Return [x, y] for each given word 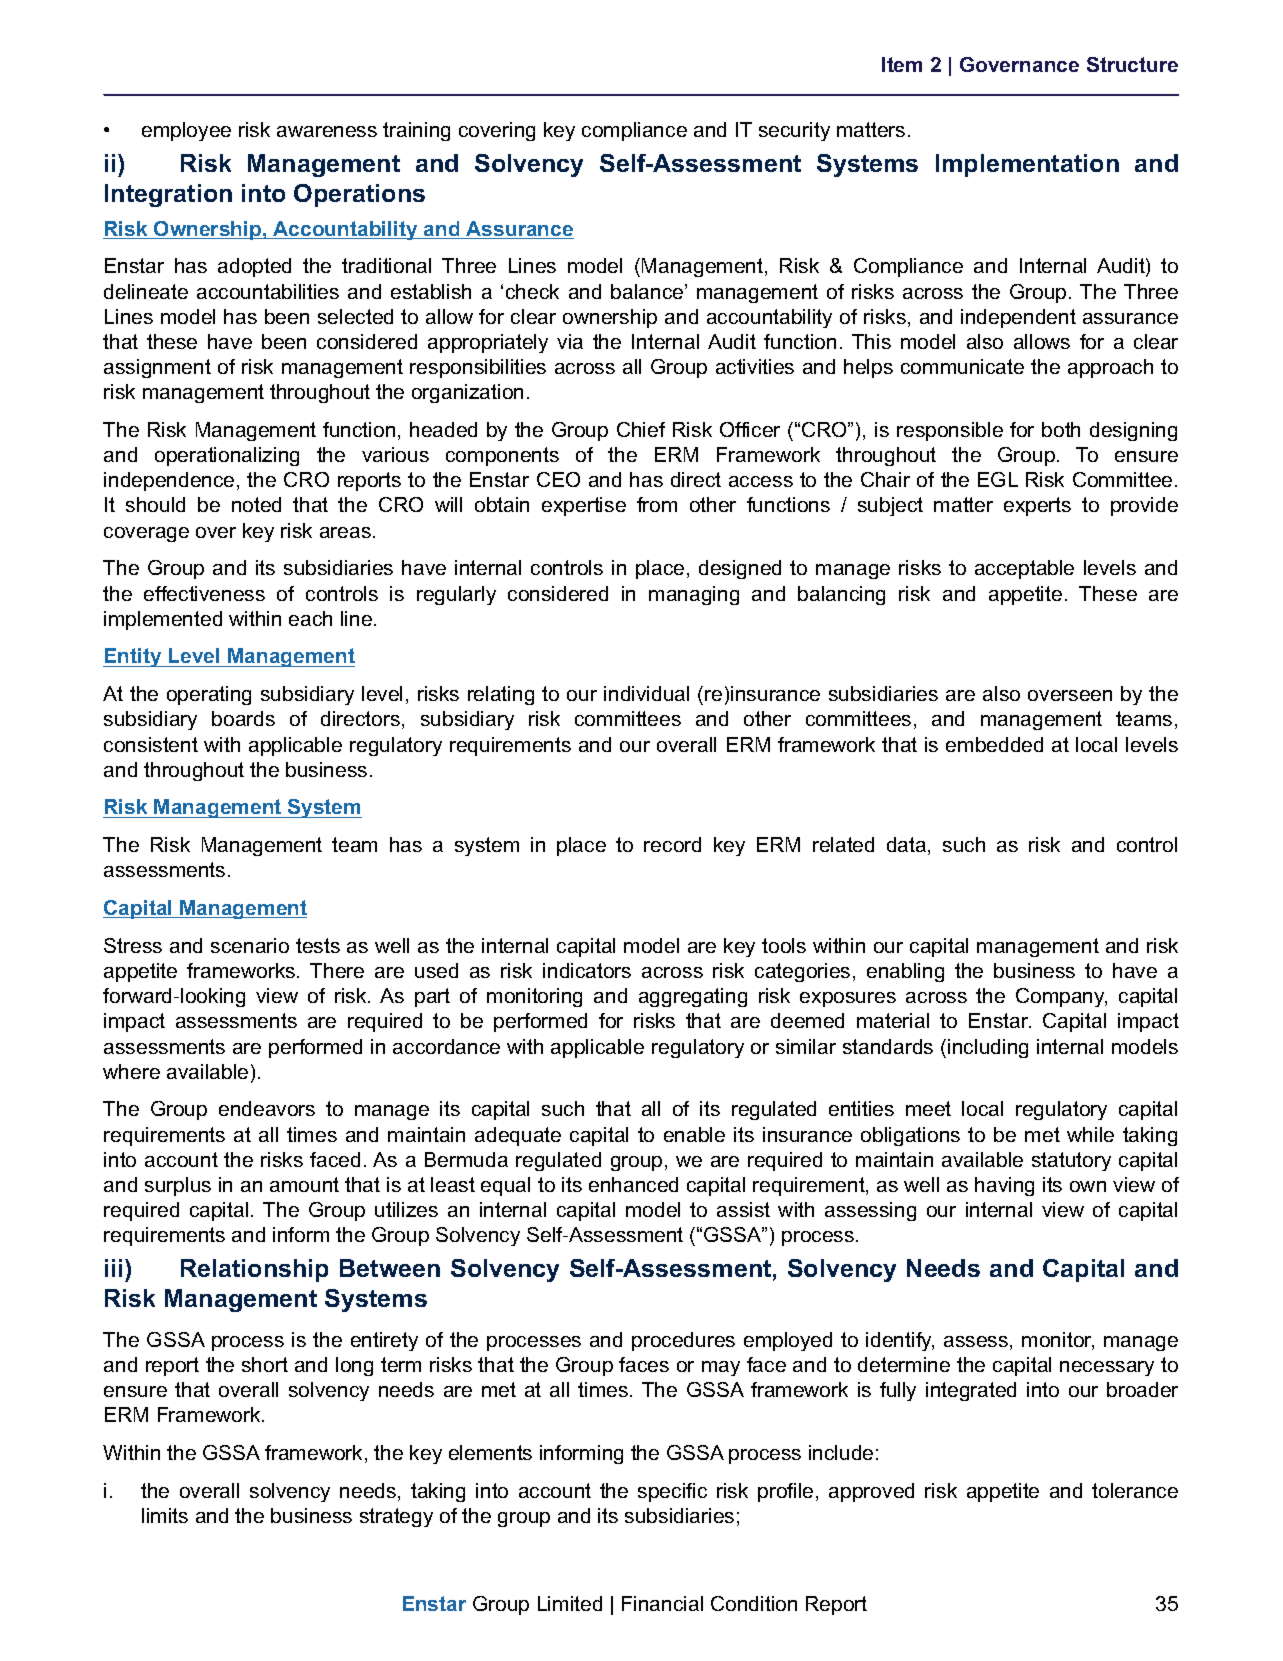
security [794, 131]
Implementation [1027, 165]
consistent [151, 744]
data [906, 844]
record [672, 844]
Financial [662, 1603]
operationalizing [227, 456]
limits [165, 1515]
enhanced [633, 1184]
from [657, 504]
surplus [178, 1186]
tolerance [1135, 1490]
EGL [998, 479]
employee [186, 131]
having [1004, 1186]
